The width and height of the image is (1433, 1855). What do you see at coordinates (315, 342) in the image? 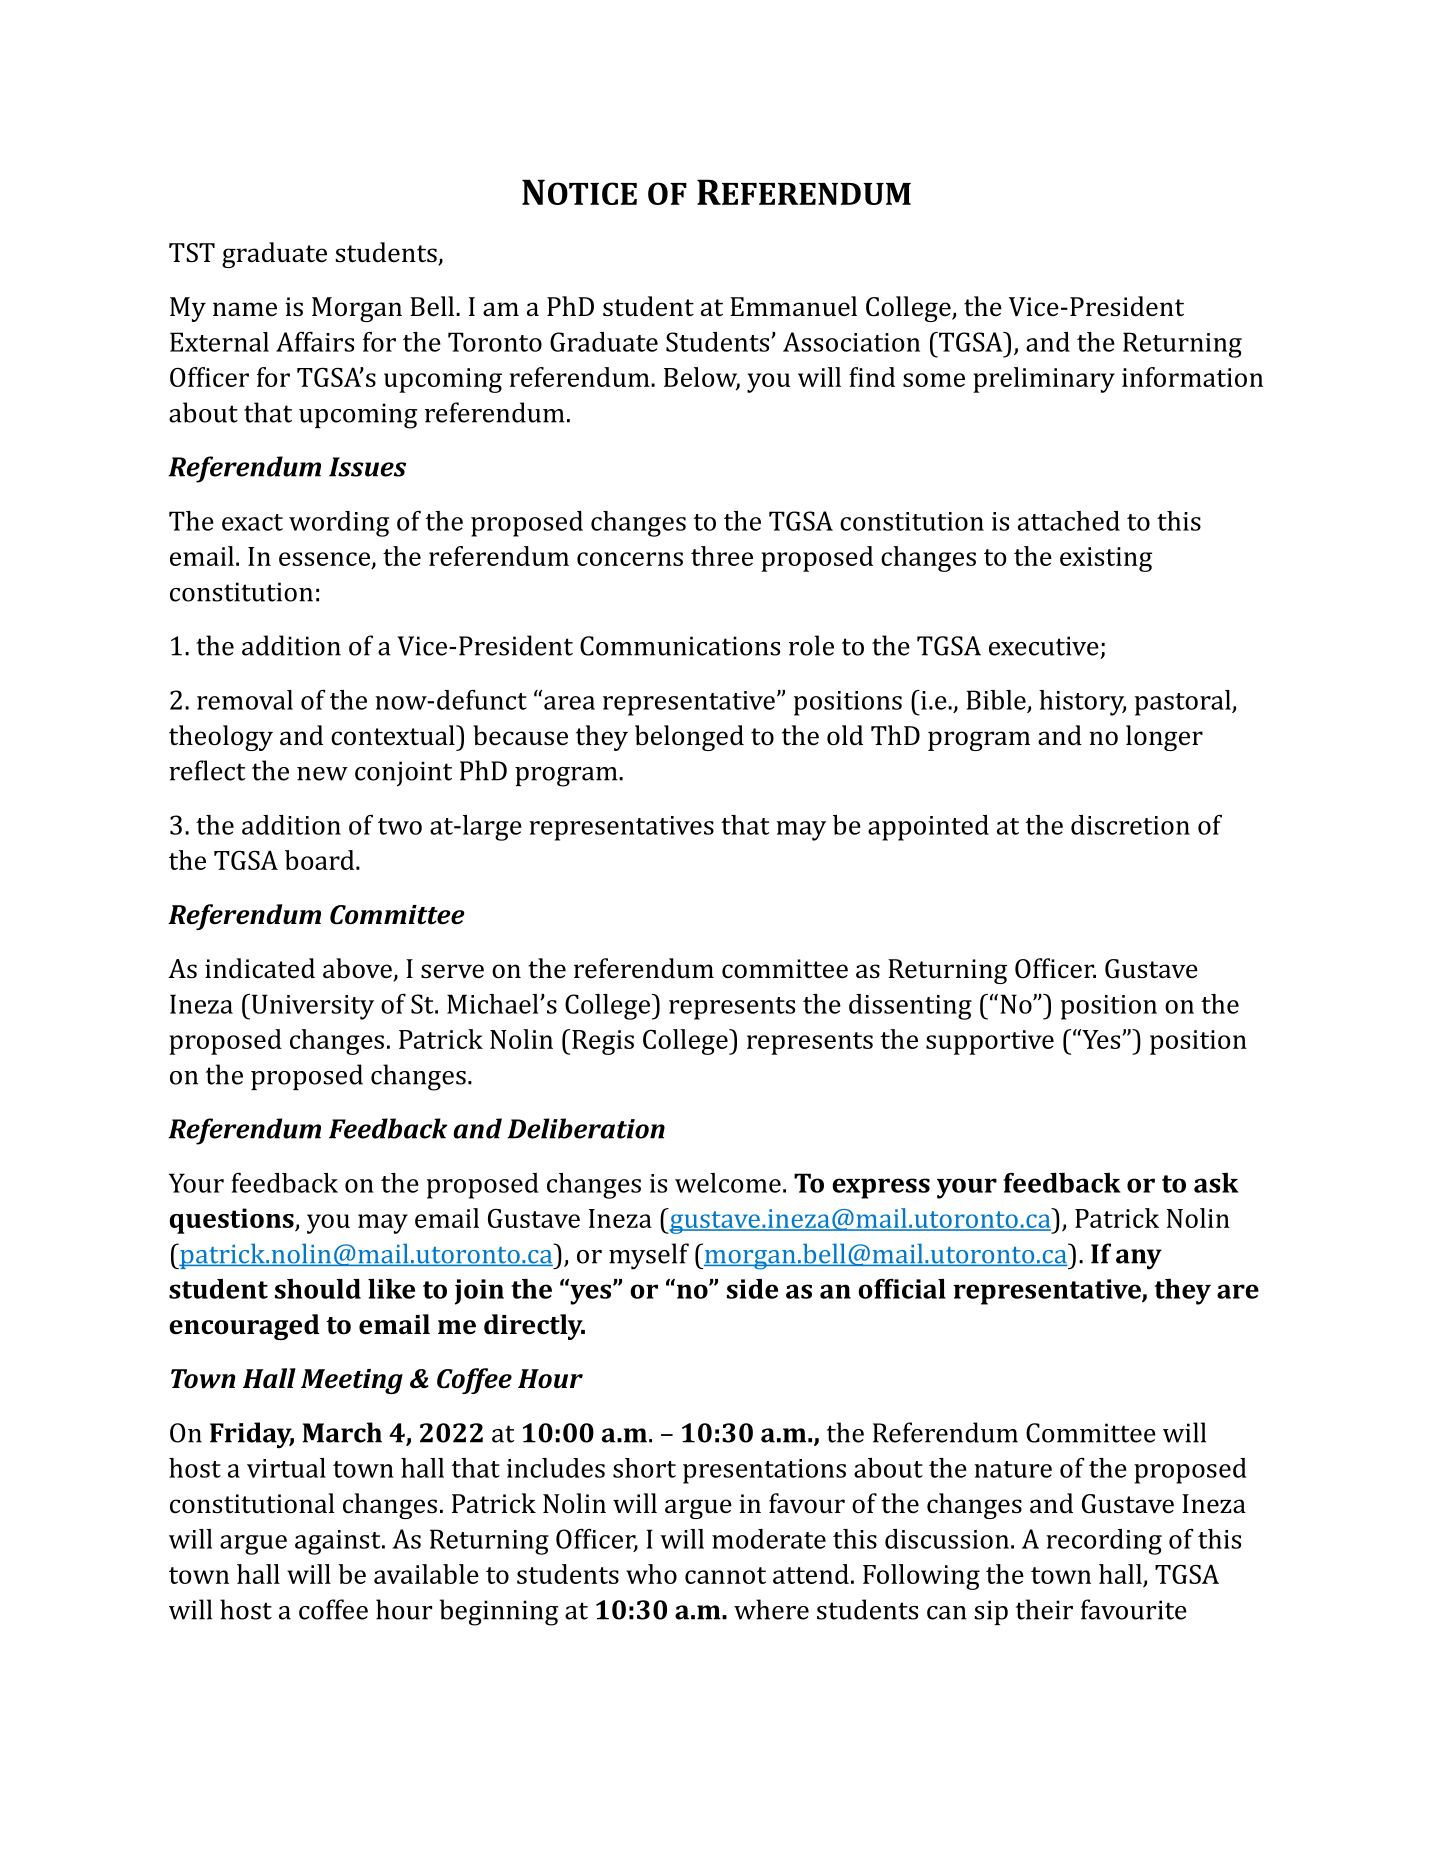
I see `Affairs` at bounding box center [315, 342].
